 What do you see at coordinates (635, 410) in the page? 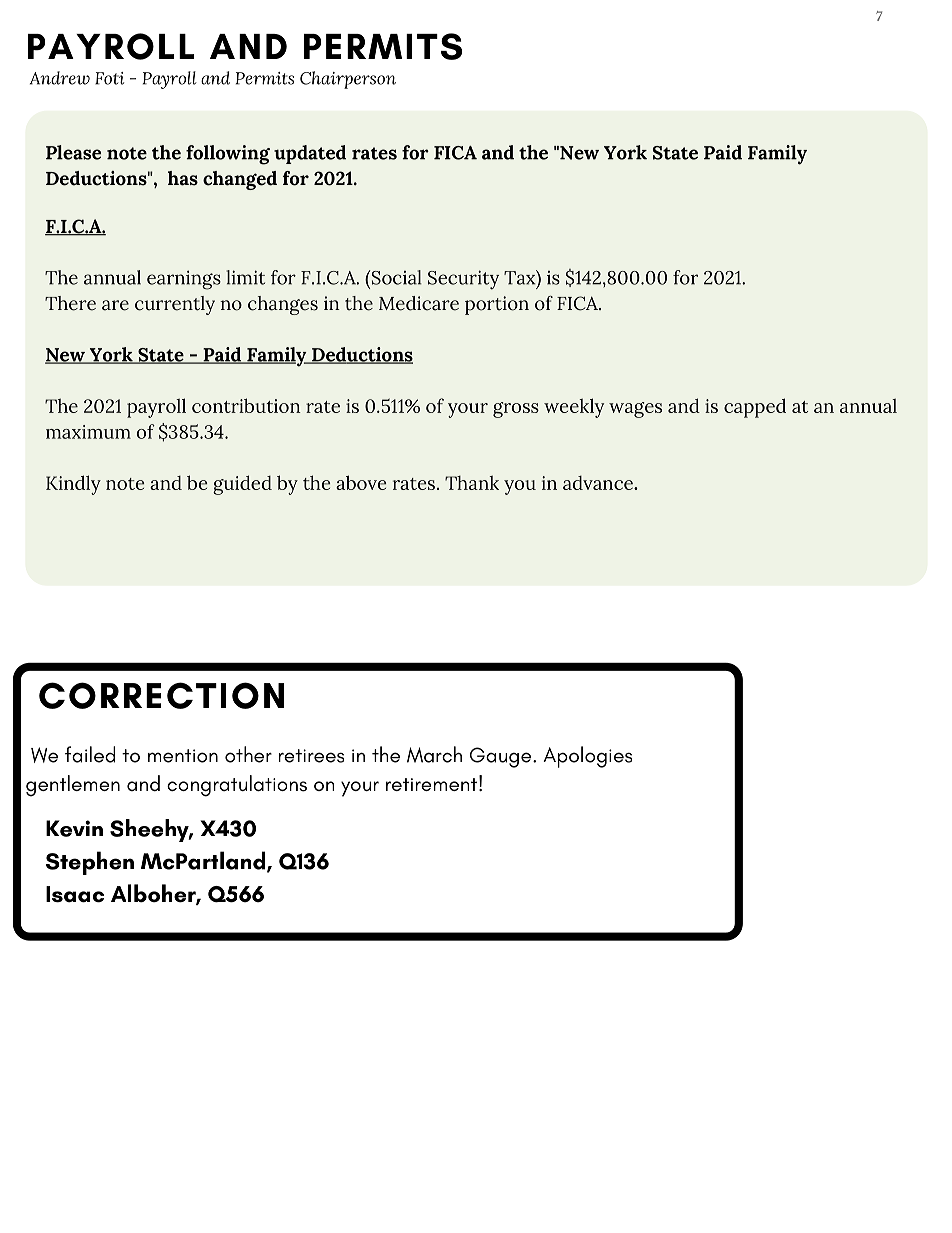
I see `wages` at bounding box center [635, 410].
